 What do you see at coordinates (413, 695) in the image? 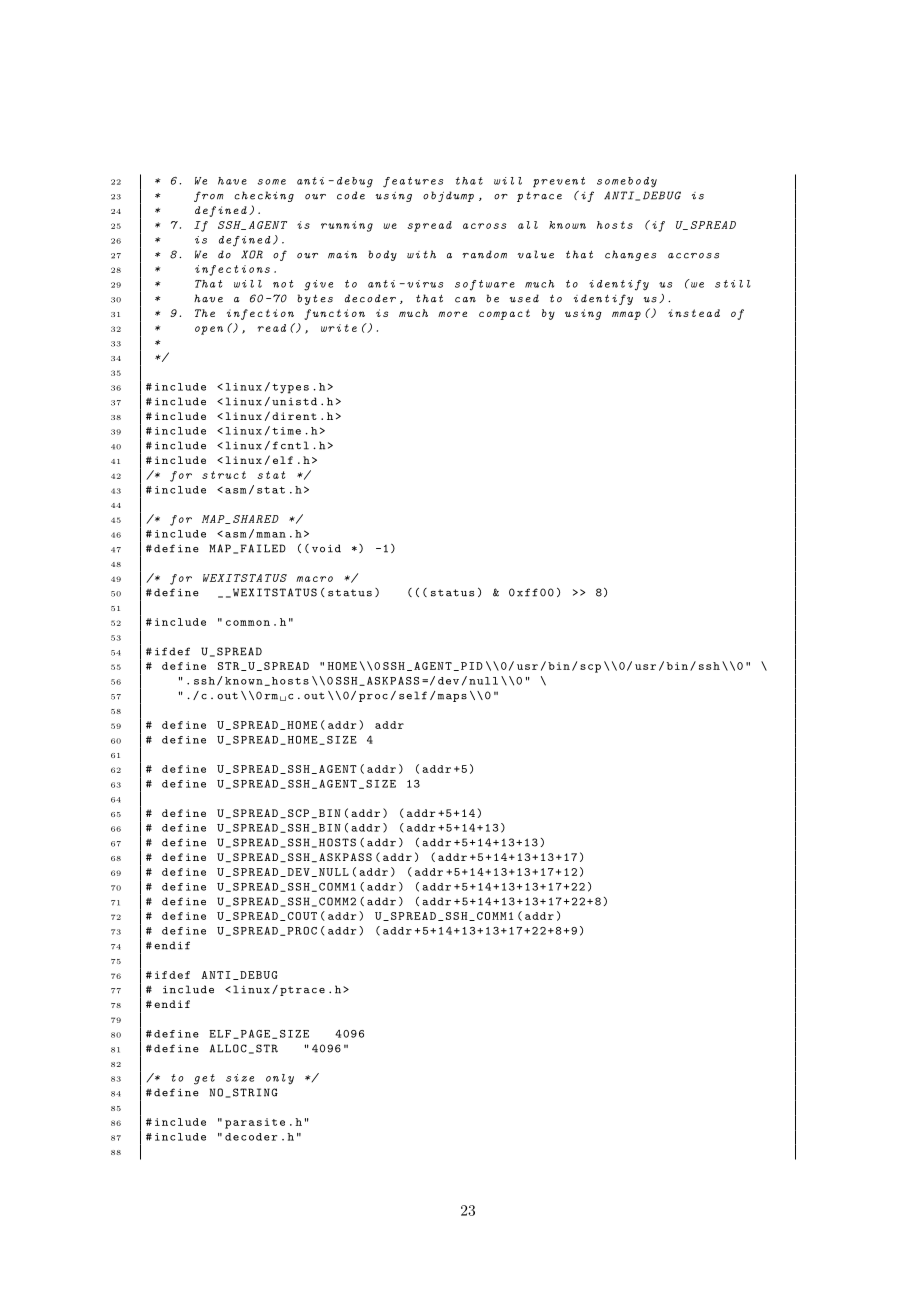
I see `self` at bounding box center [413, 695].
